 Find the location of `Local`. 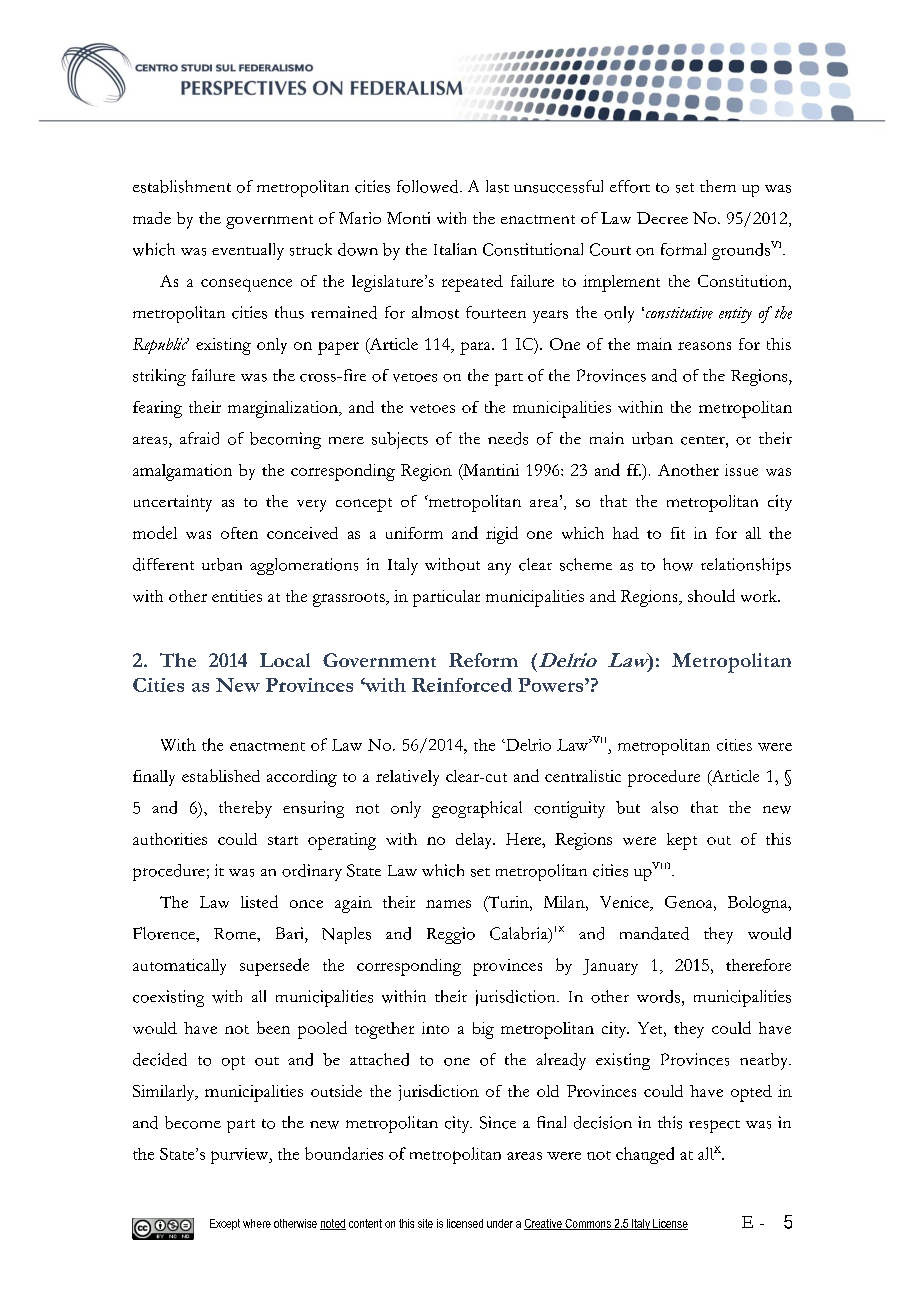

Local is located at coordinates (285, 660).
